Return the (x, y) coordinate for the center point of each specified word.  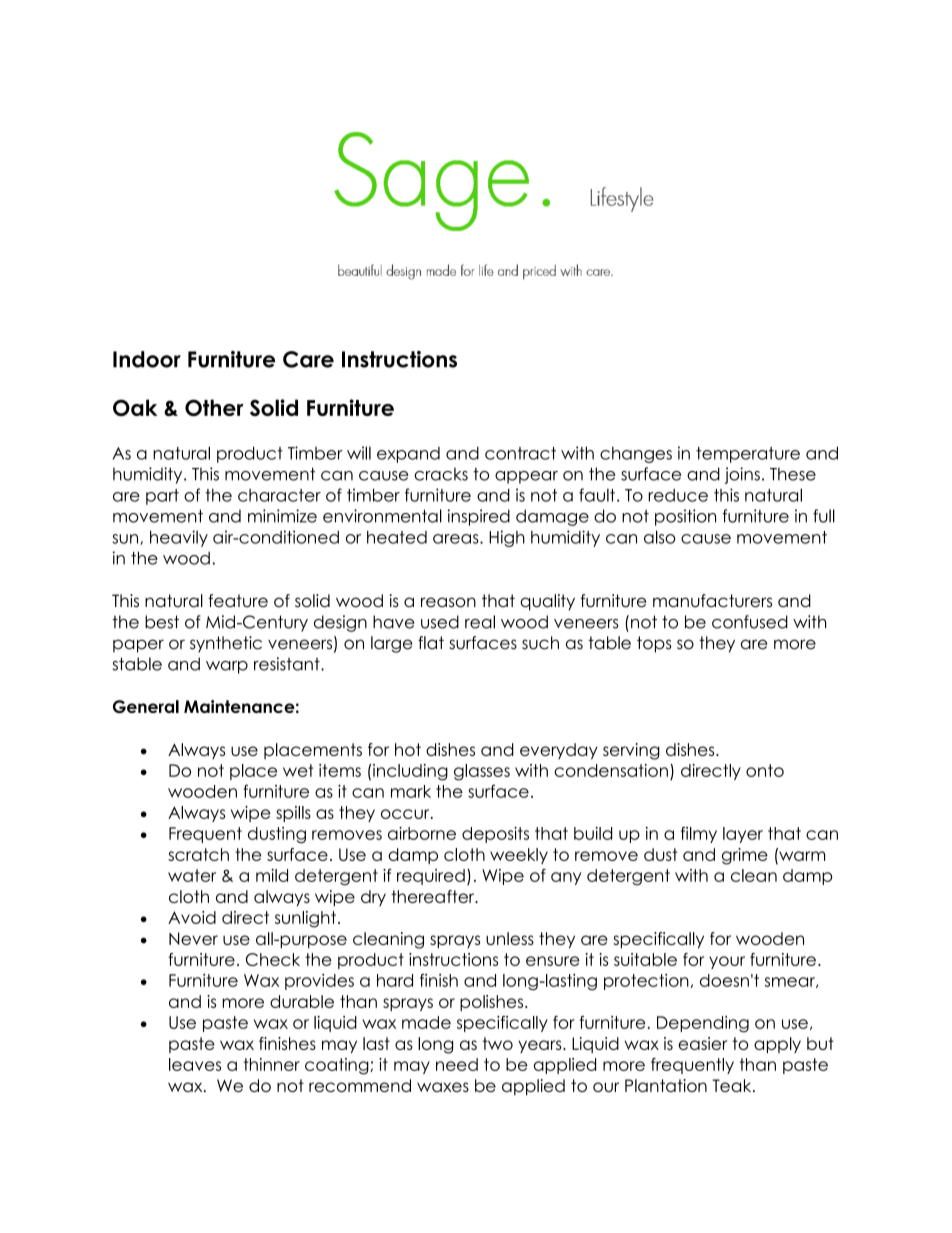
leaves (195, 1064)
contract (520, 453)
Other (214, 407)
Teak (733, 1085)
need (457, 1064)
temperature (748, 455)
